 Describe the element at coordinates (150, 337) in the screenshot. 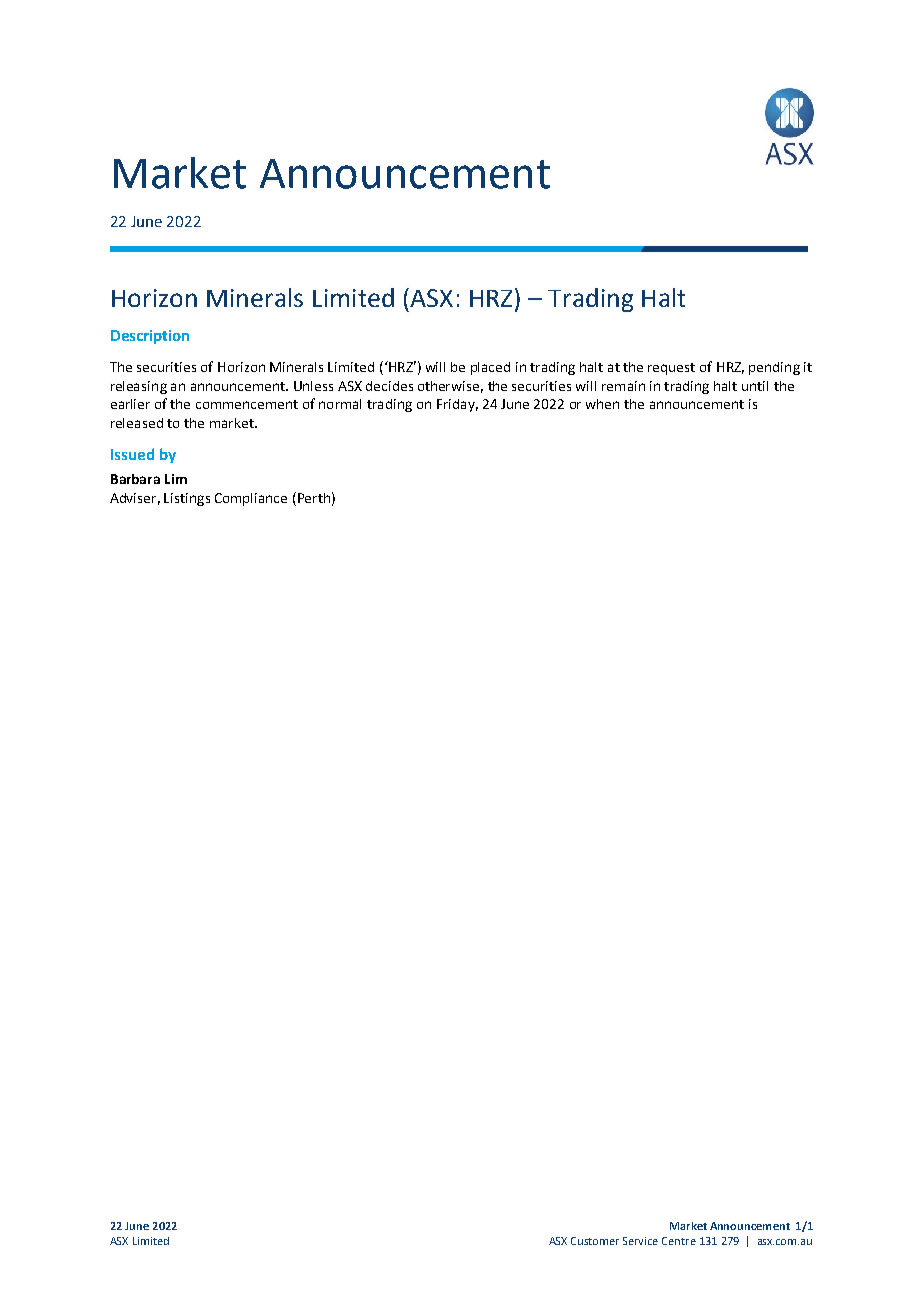

I see `Description` at that location.
